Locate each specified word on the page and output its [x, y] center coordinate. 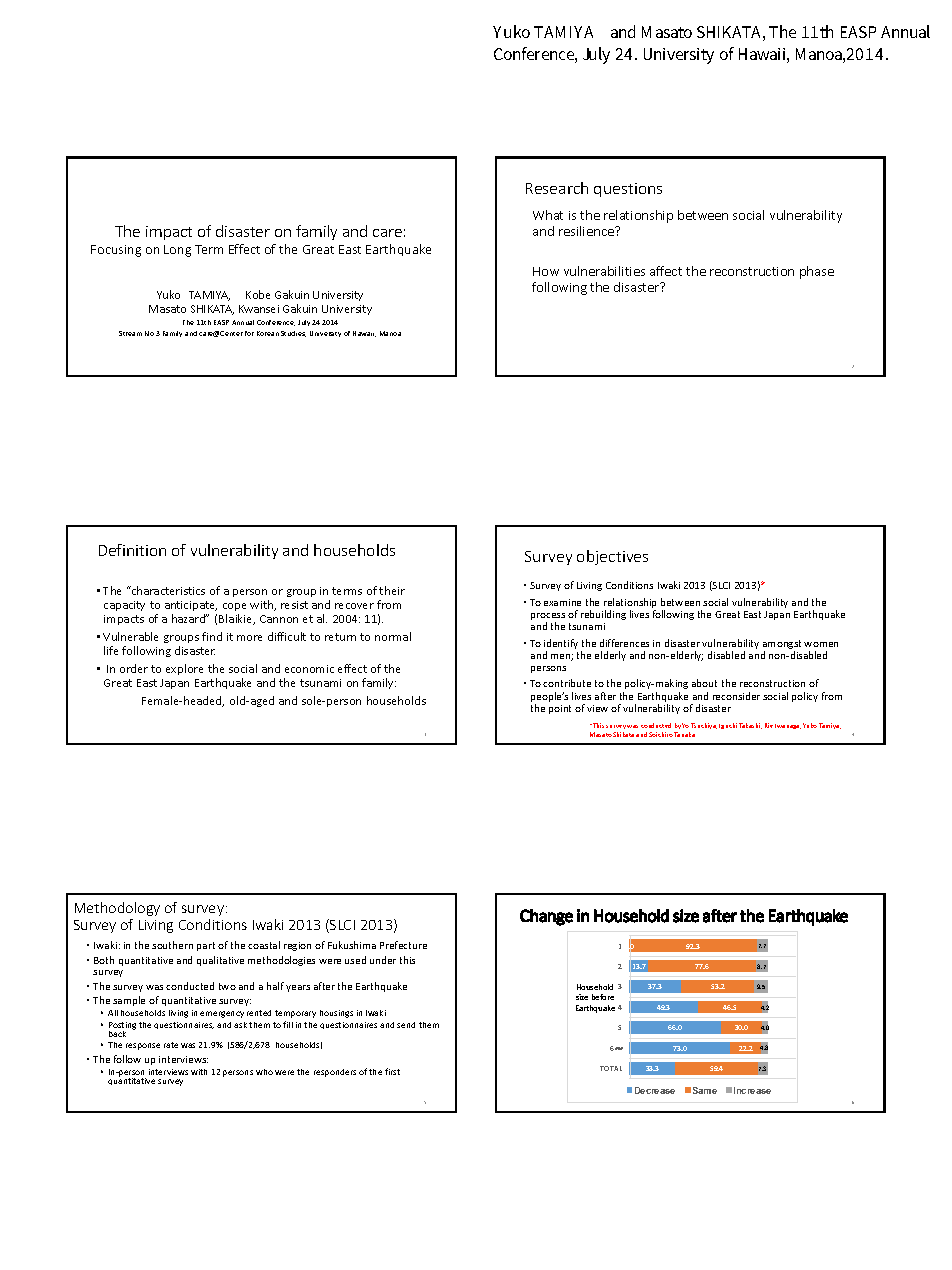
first [392, 1071]
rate [171, 1045]
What [548, 215]
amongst [782, 646]
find [212, 636]
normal [393, 636]
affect [666, 271]
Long [177, 251]
